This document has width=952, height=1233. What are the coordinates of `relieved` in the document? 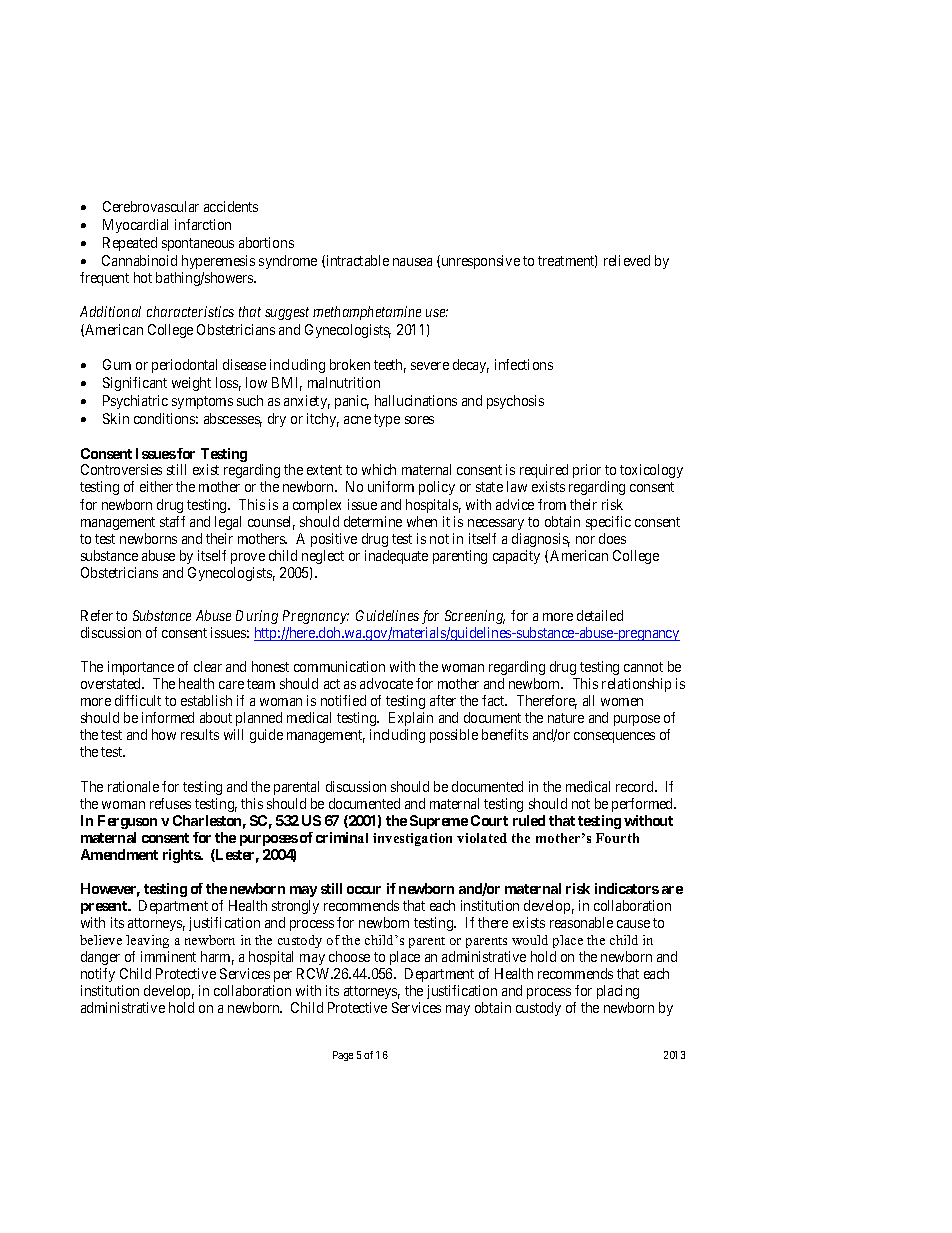 It's located at (627, 260).
